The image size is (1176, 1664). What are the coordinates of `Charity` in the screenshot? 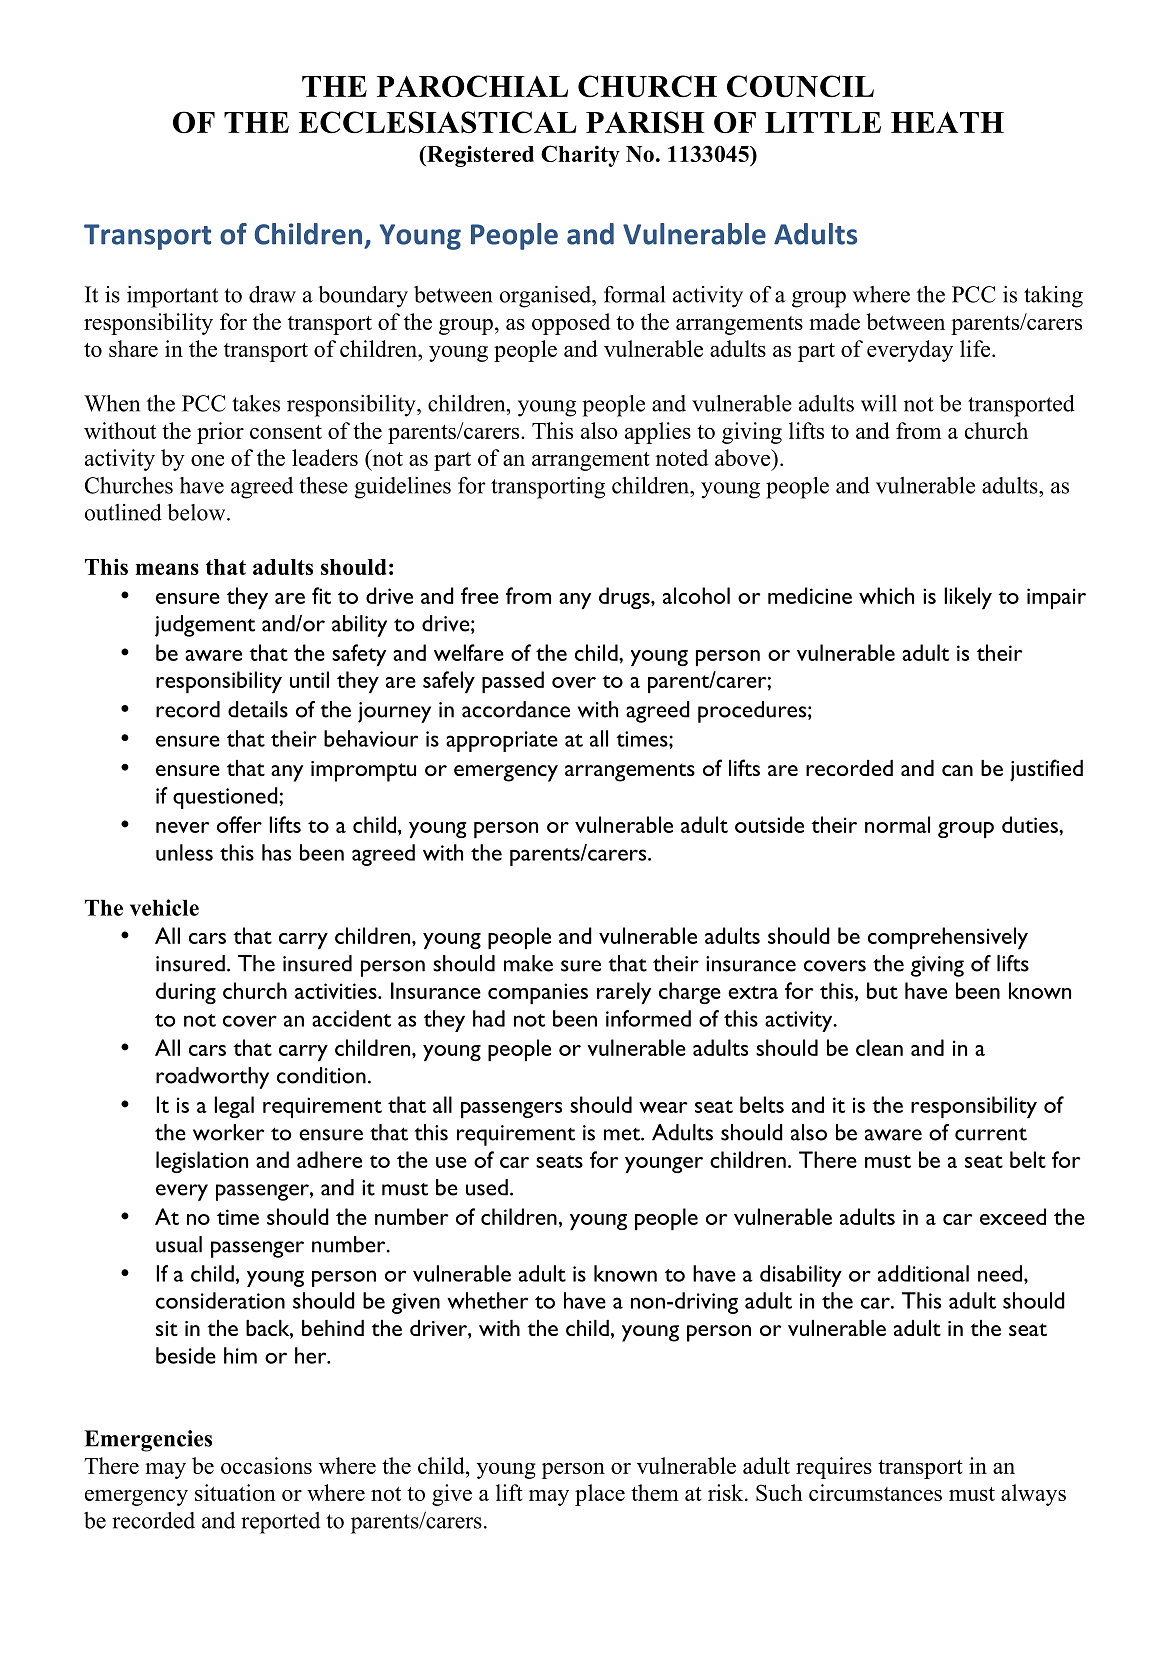 It's located at (580, 156).
